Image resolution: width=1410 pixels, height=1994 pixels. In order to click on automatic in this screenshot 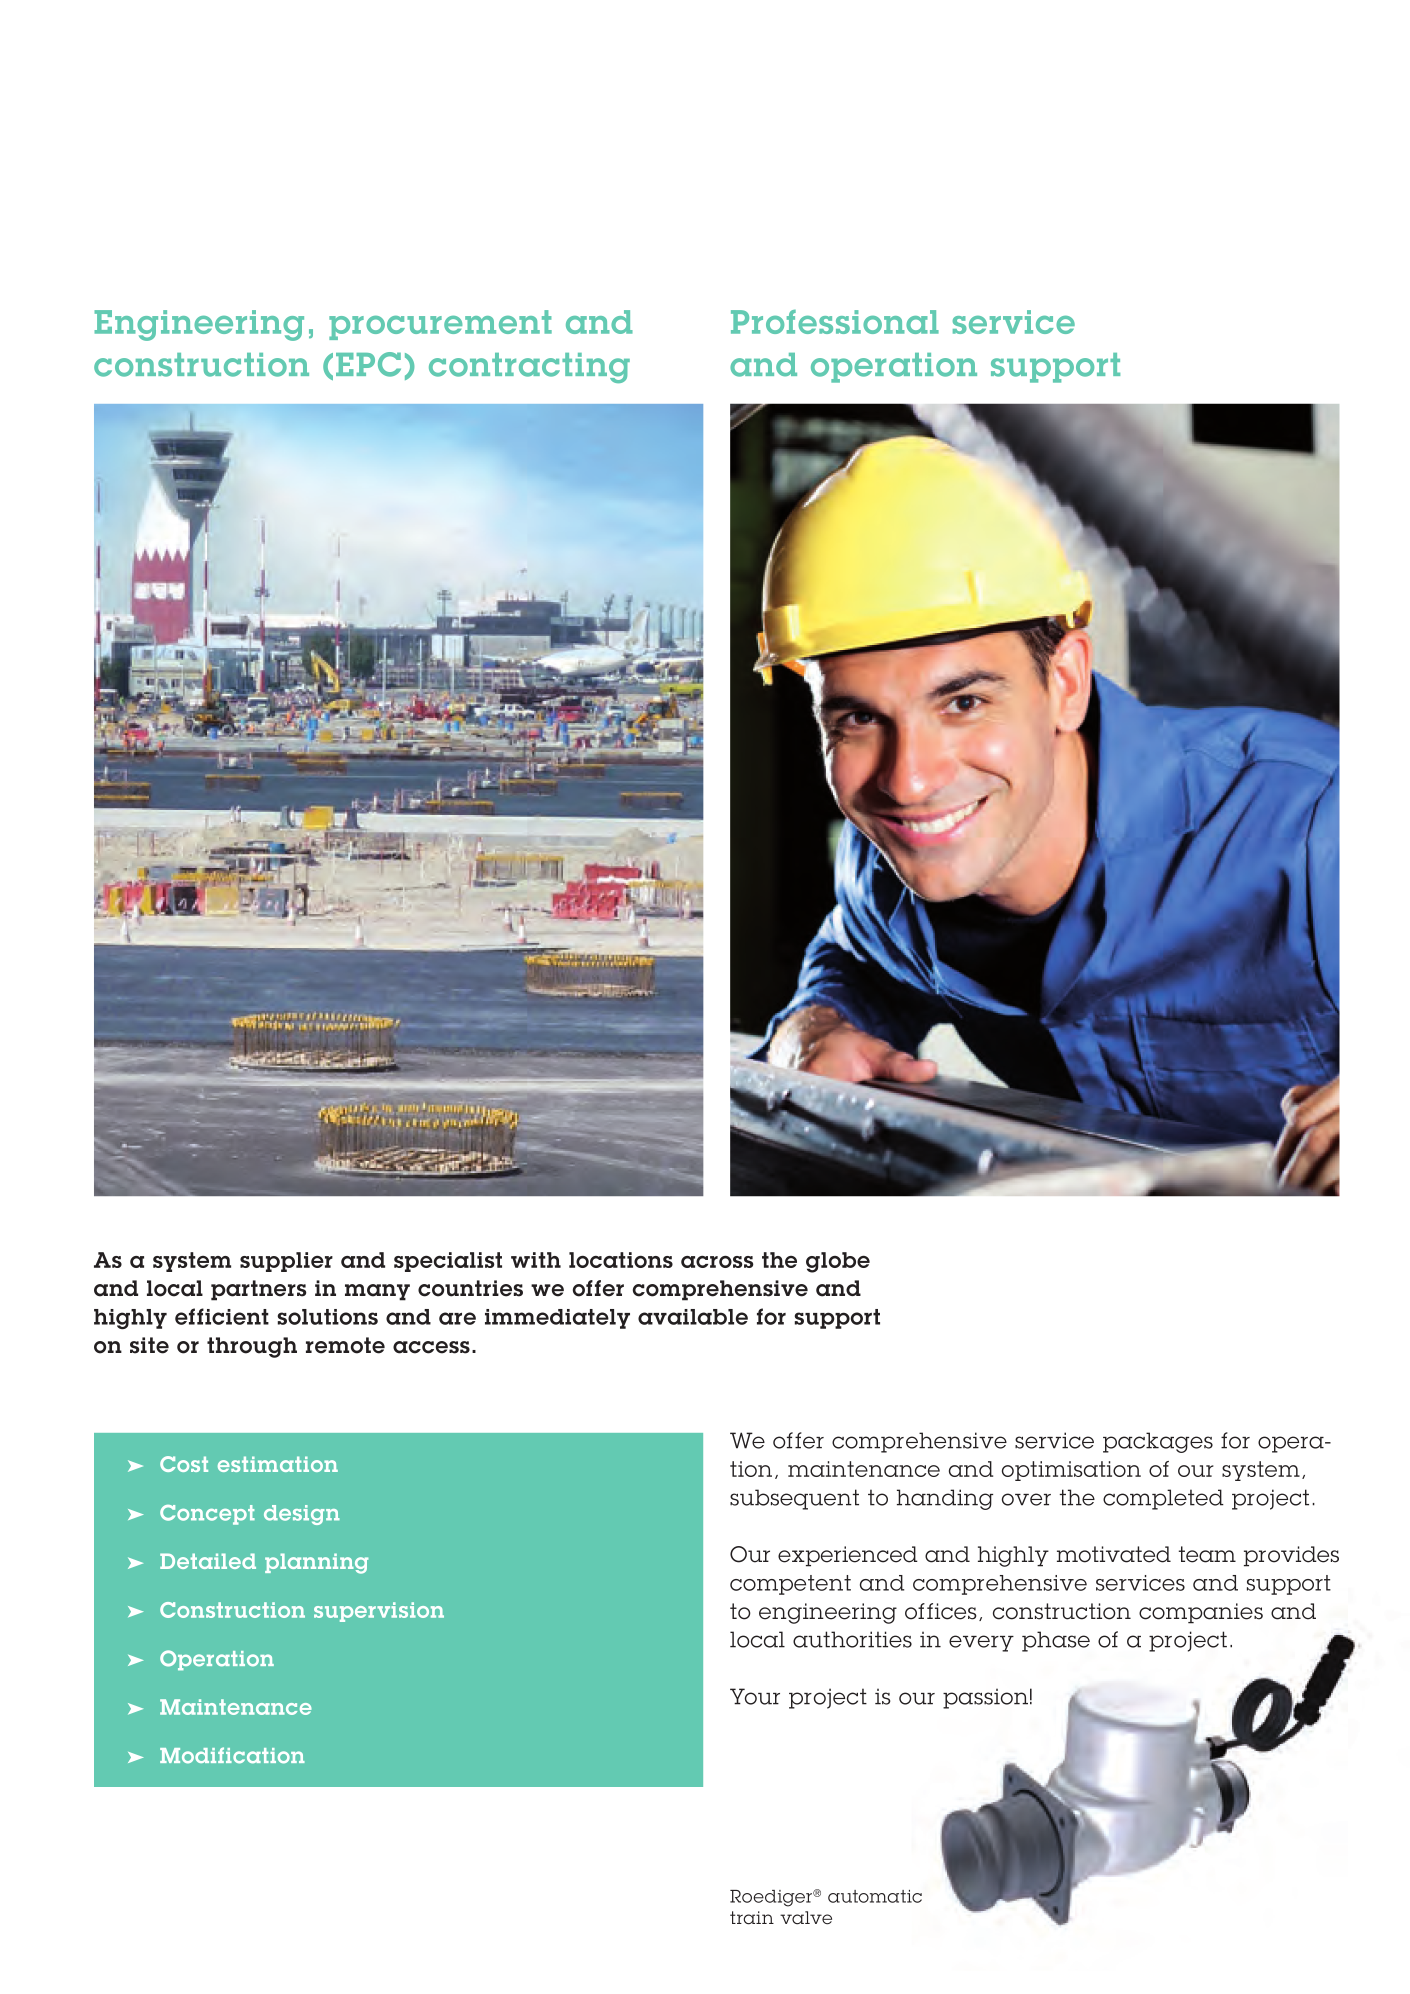, I will do `click(875, 1896)`.
